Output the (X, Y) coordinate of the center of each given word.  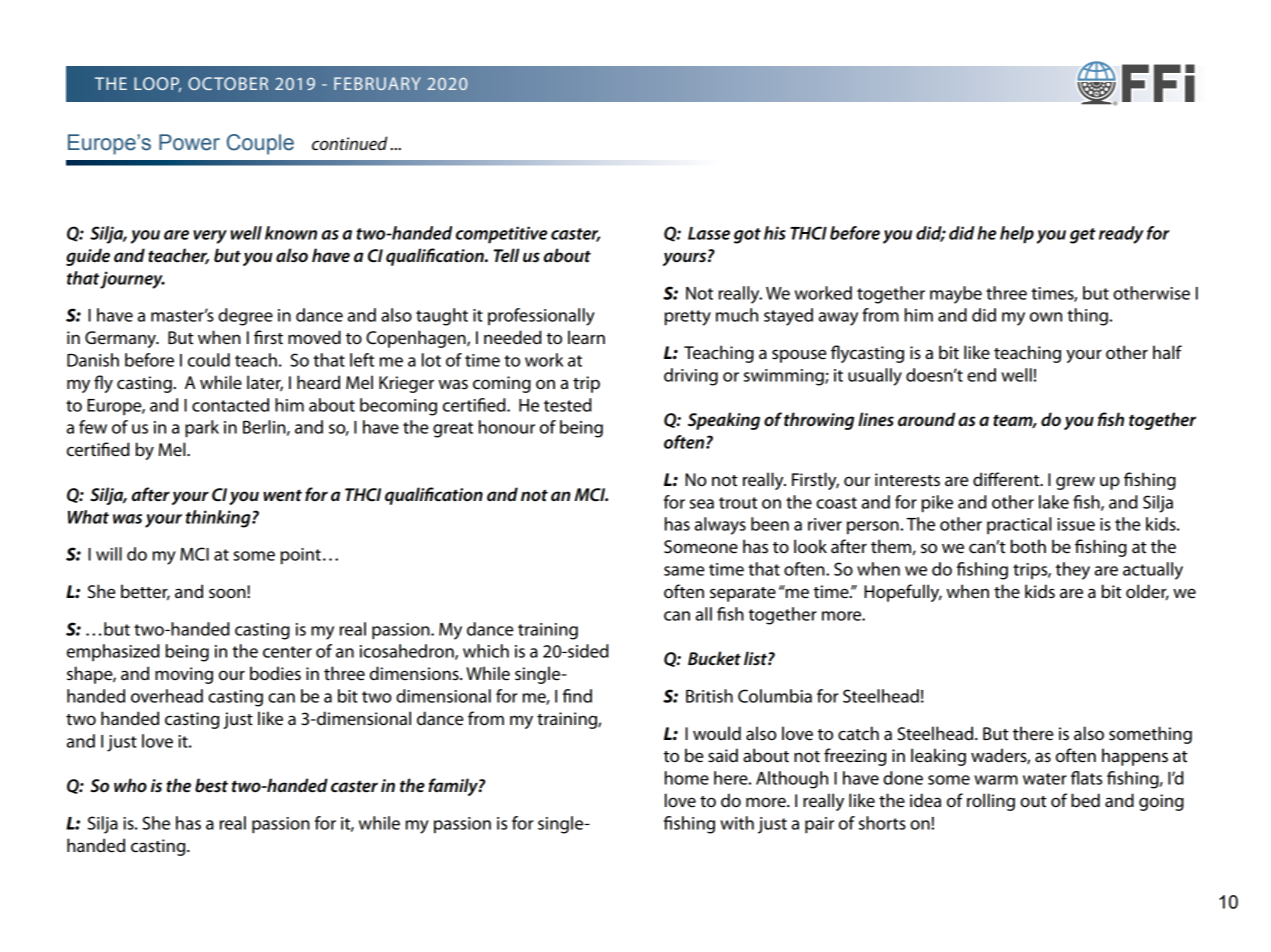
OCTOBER (228, 83)
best (211, 785)
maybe (956, 295)
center (287, 652)
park (202, 429)
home (687, 778)
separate (743, 594)
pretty (688, 318)
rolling (991, 802)
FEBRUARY (377, 83)
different (1007, 479)
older (1147, 592)
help (1017, 235)
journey (132, 280)
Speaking (724, 421)
